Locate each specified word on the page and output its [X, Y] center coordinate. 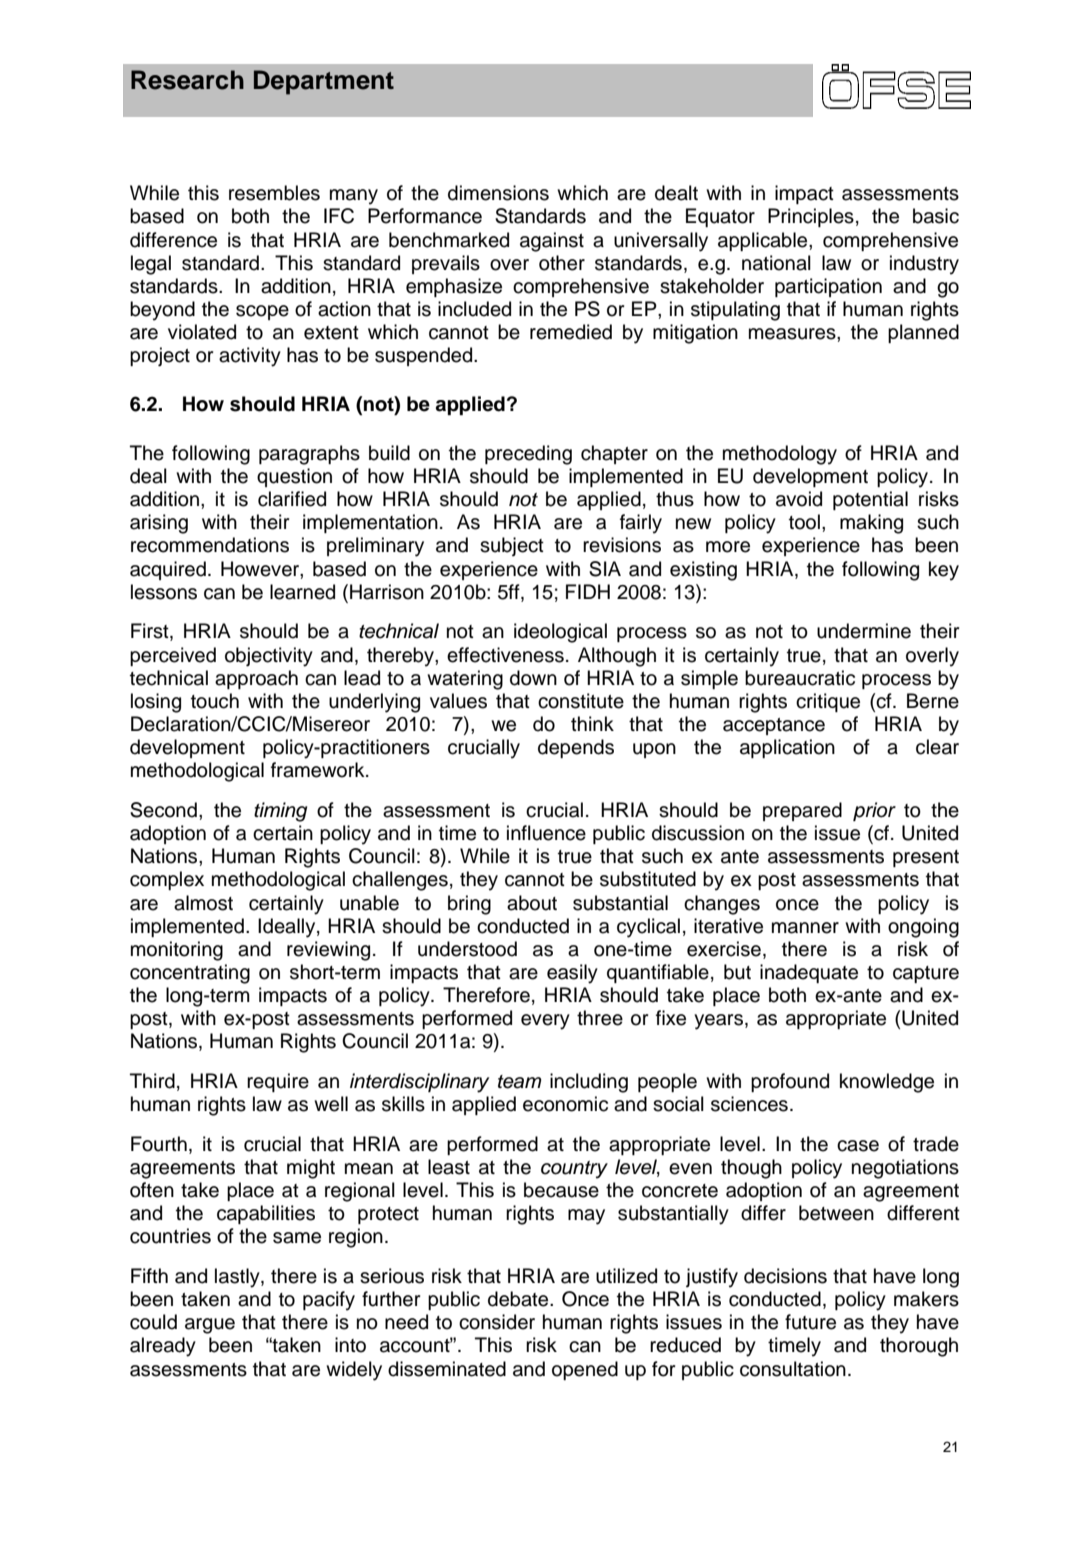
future [810, 1322]
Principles [811, 217]
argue [210, 1326]
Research [187, 80]
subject [512, 546]
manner [805, 928]
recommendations [210, 545]
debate [519, 1299]
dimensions [498, 193]
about [532, 903]
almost [203, 903]
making [871, 524]
